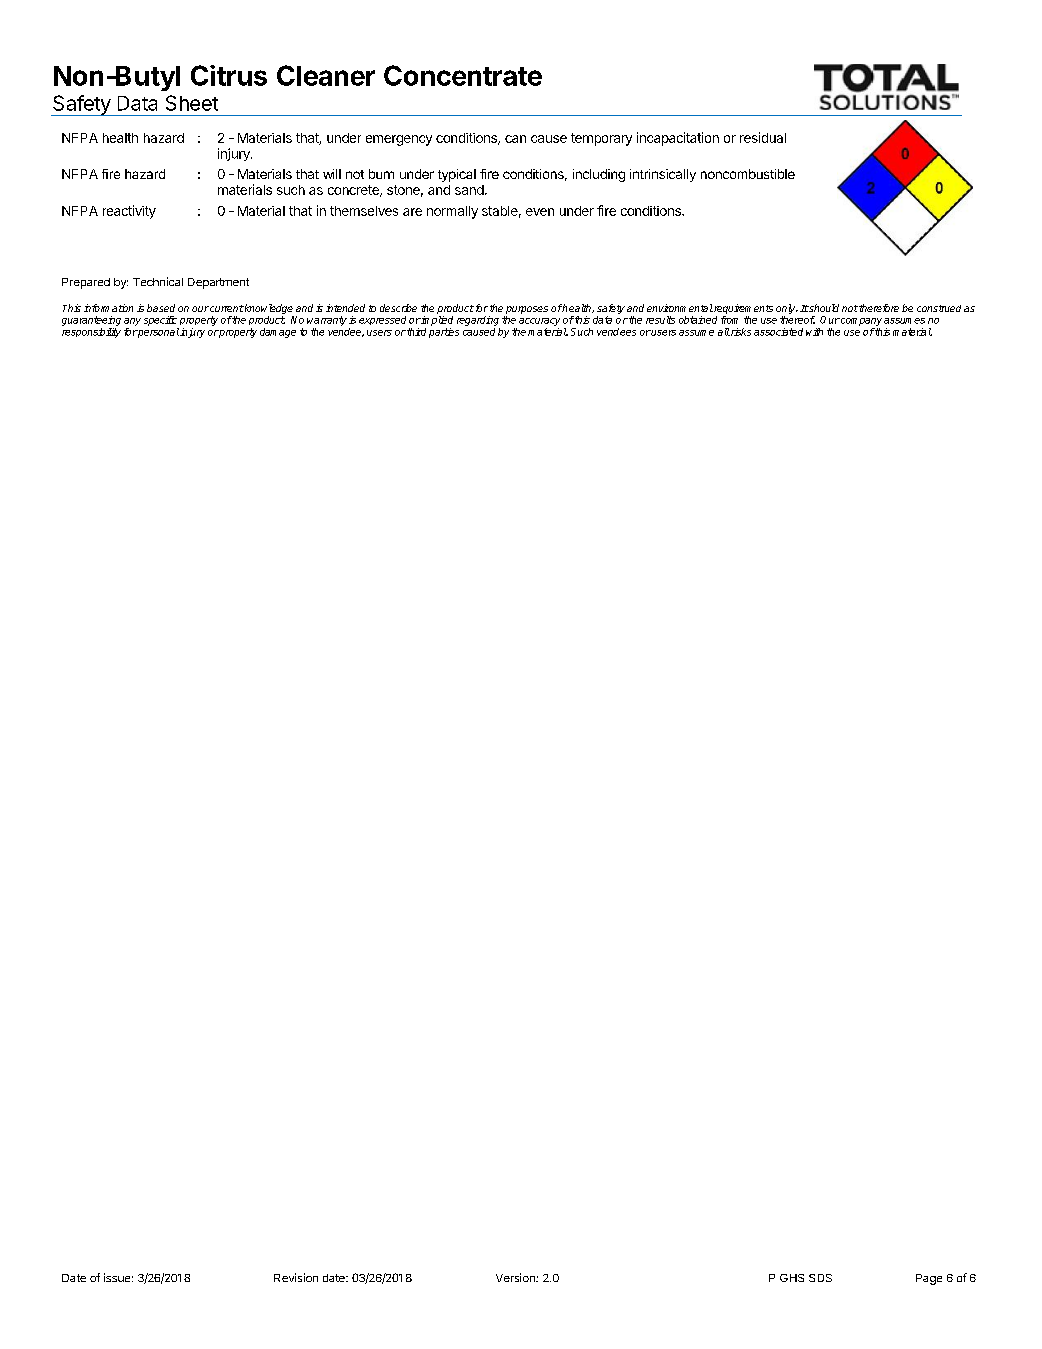 The image size is (1042, 1349). I want to click on GHS, so click(792, 1278).
